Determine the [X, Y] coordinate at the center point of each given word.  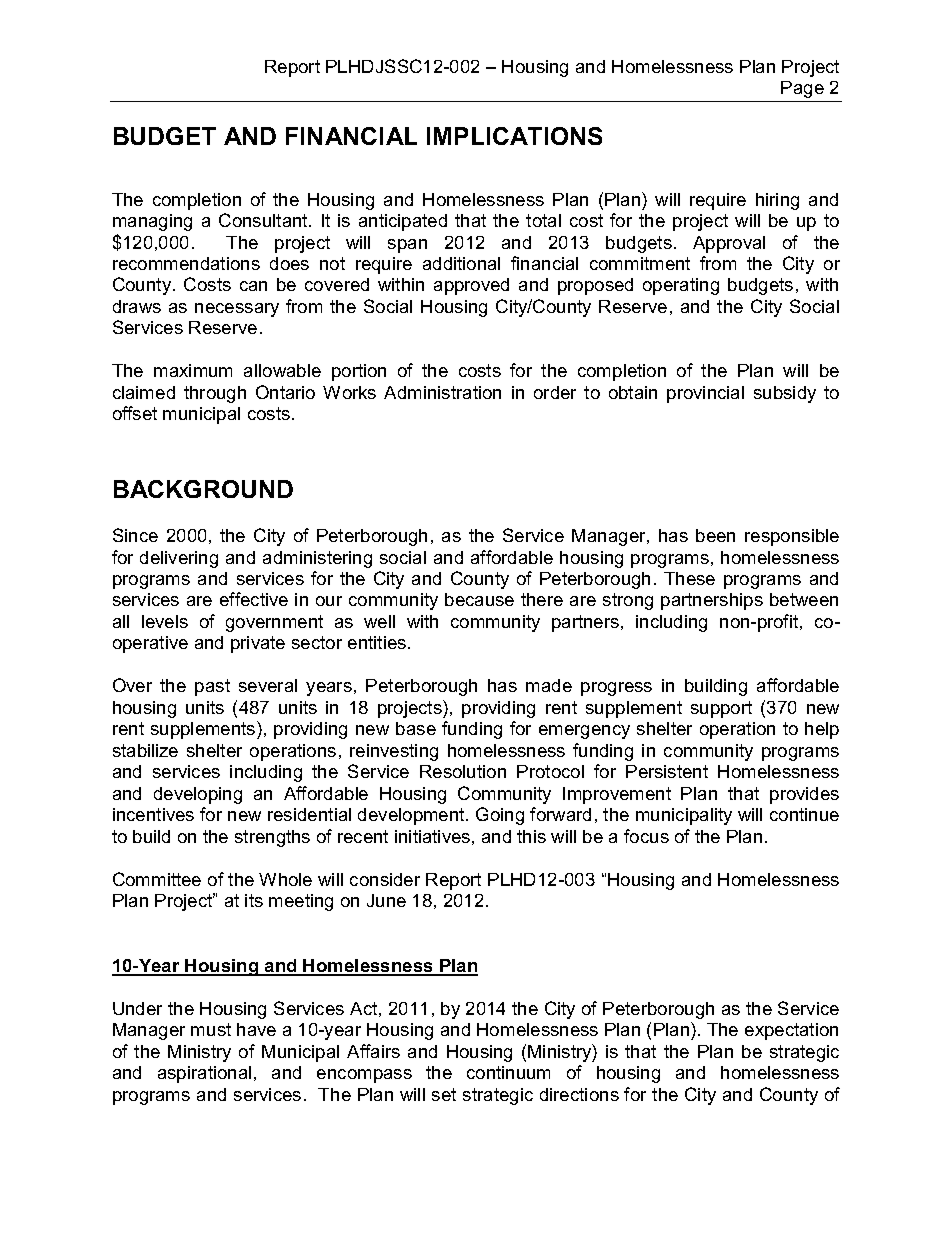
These [689, 578]
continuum [508, 1072]
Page [802, 89]
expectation [791, 1031]
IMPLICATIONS [514, 136]
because [479, 599]
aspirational [204, 1074]
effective [254, 599]
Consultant [264, 220]
